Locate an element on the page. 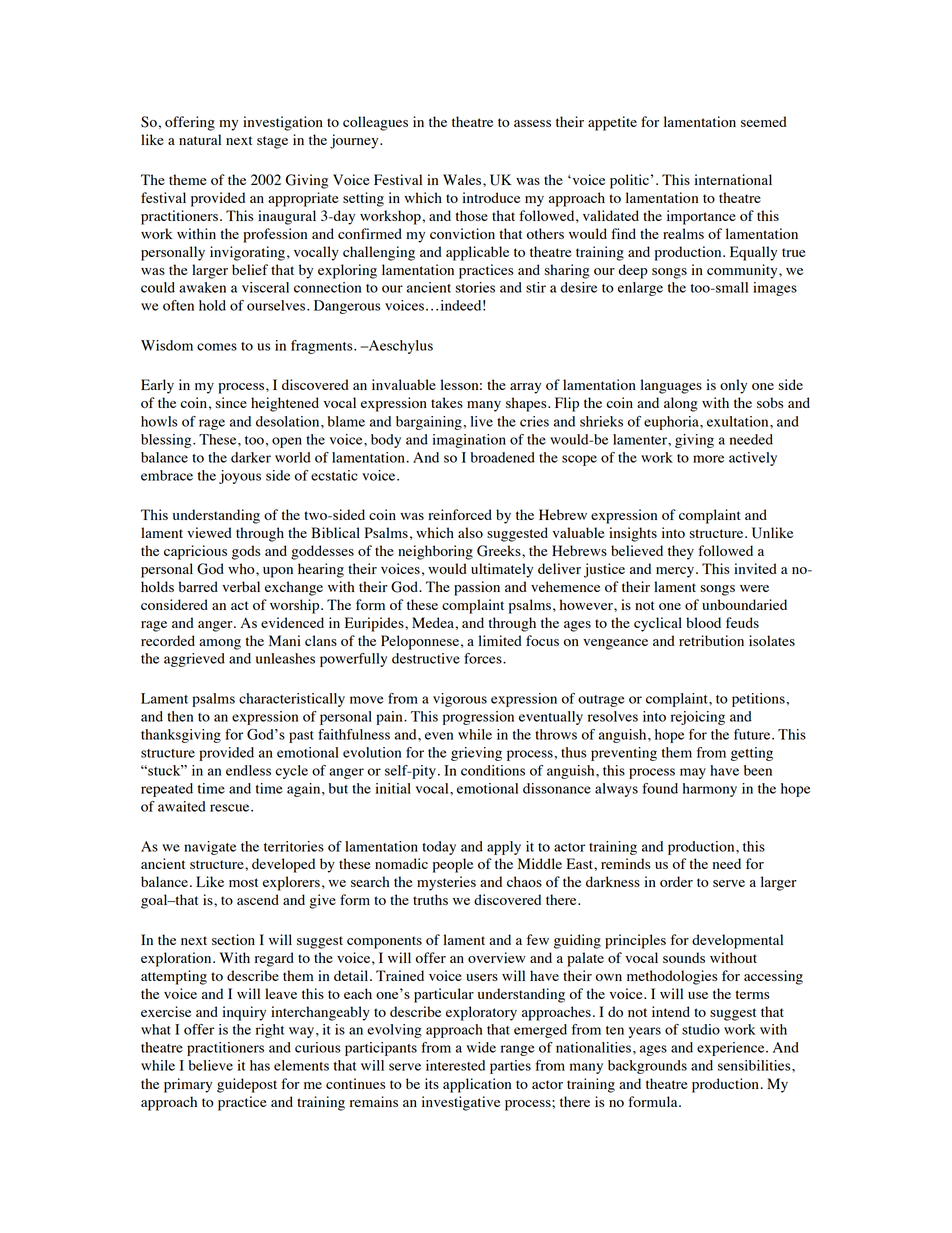  blood is located at coordinates (703, 622).
